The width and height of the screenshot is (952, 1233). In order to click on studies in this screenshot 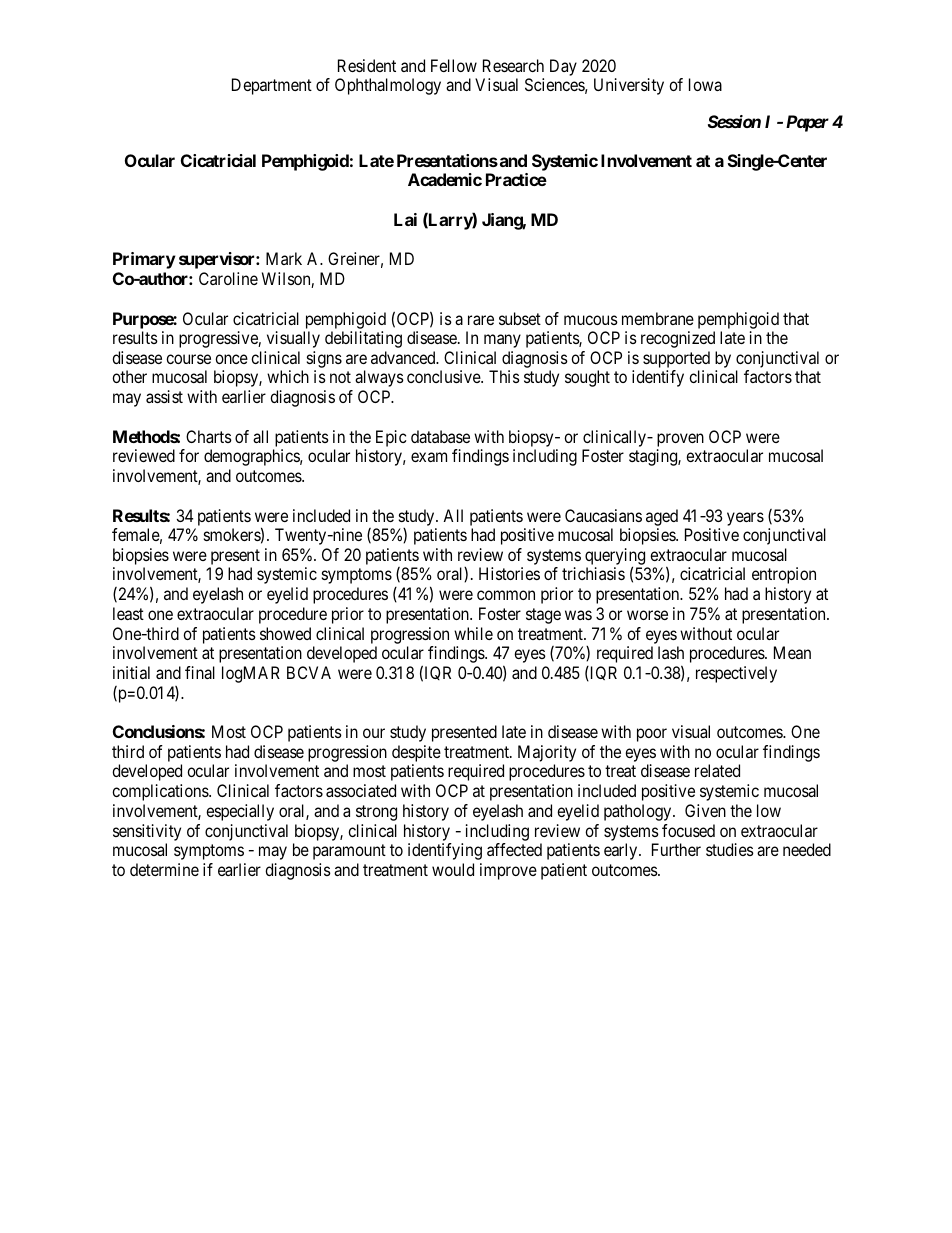, I will do `click(730, 849)`.
